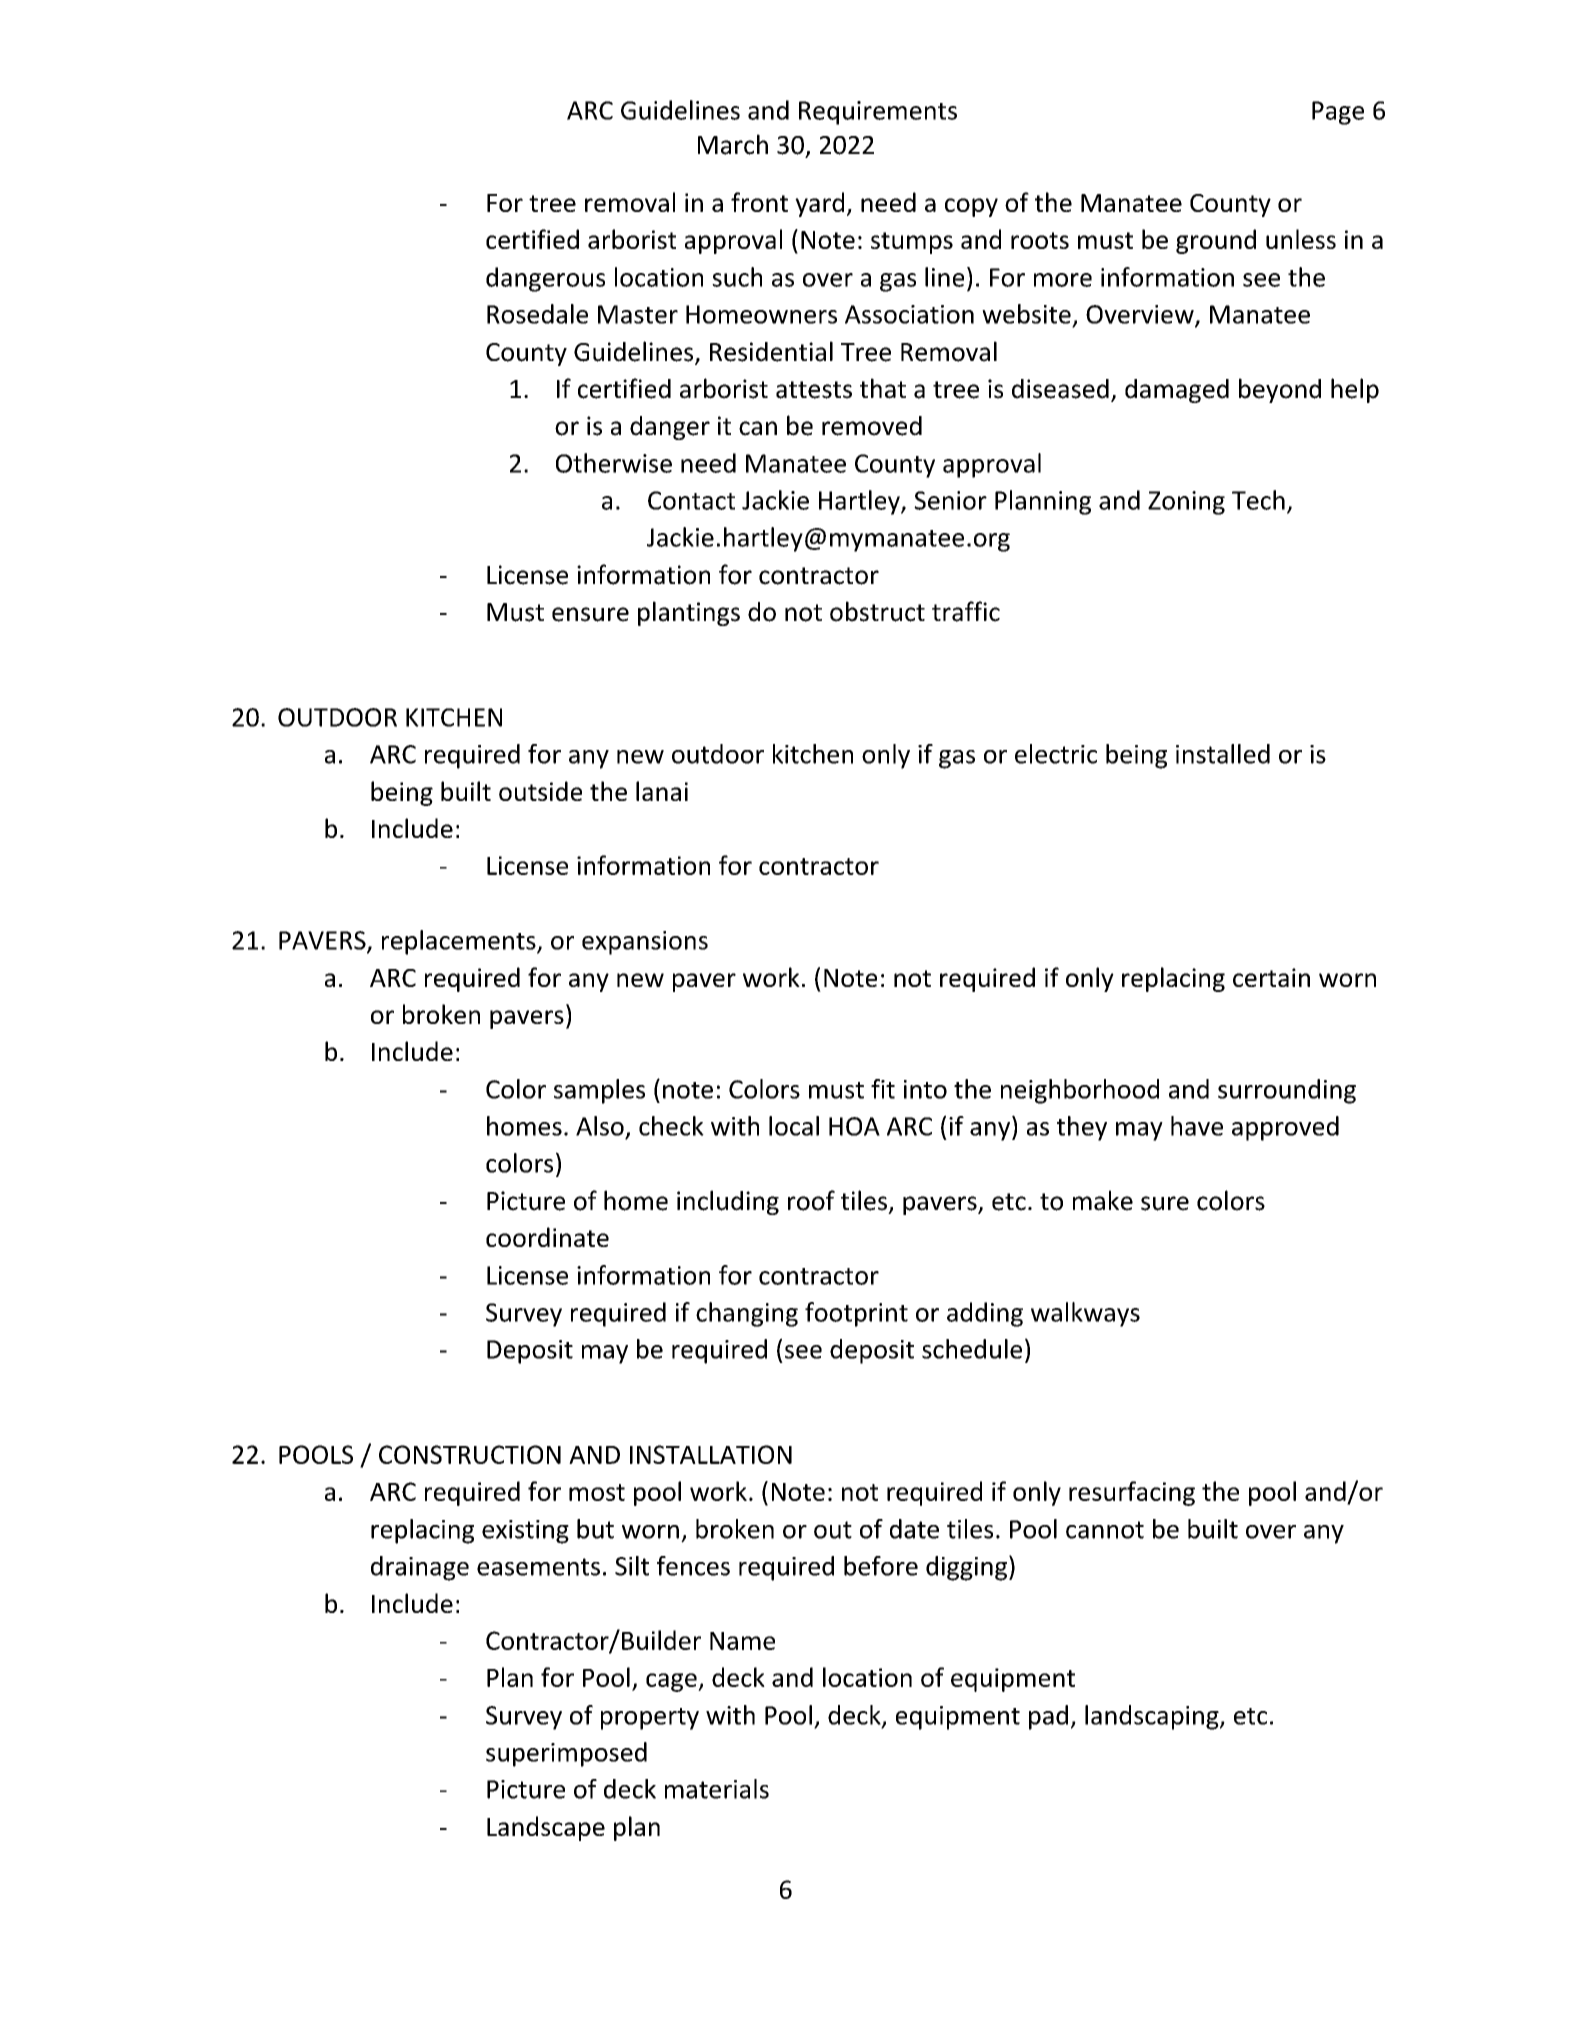 This screenshot has height=2033, width=1571. What do you see at coordinates (537, 314) in the screenshot?
I see `Rosedale` at bounding box center [537, 314].
